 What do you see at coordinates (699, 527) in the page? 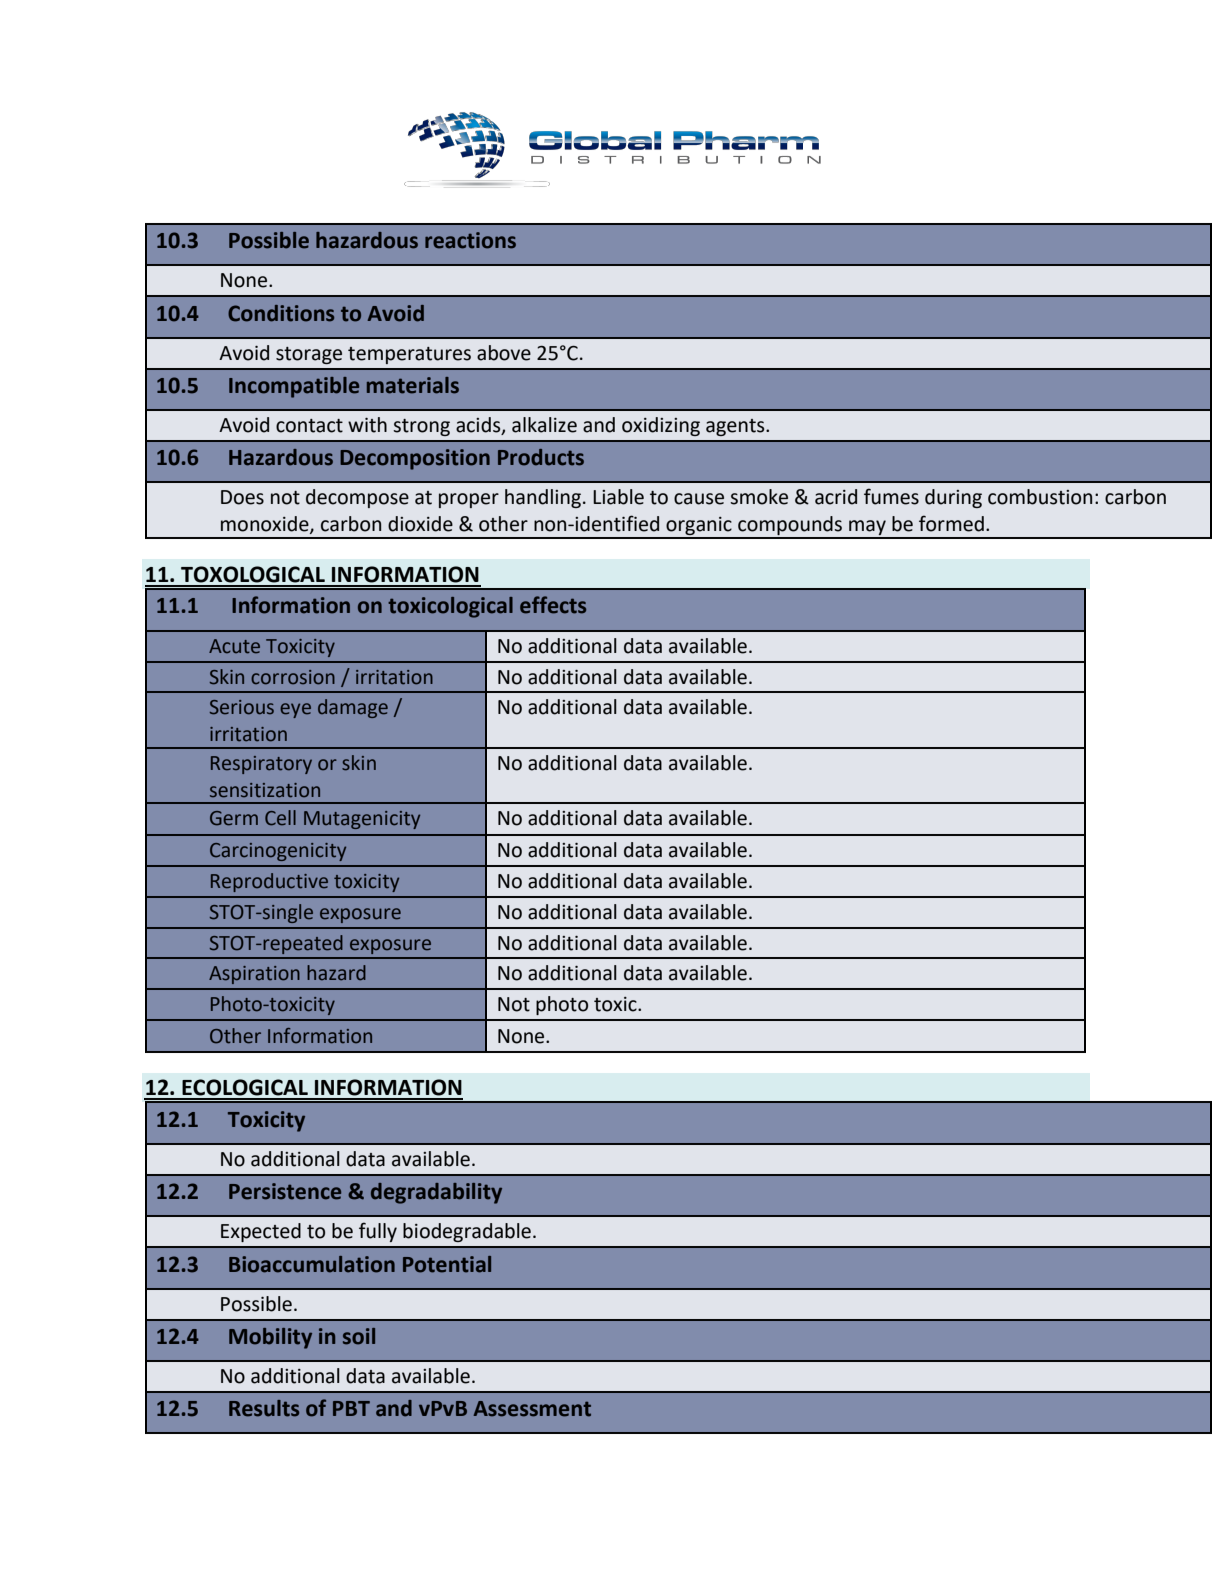
I see `organic` at bounding box center [699, 527].
